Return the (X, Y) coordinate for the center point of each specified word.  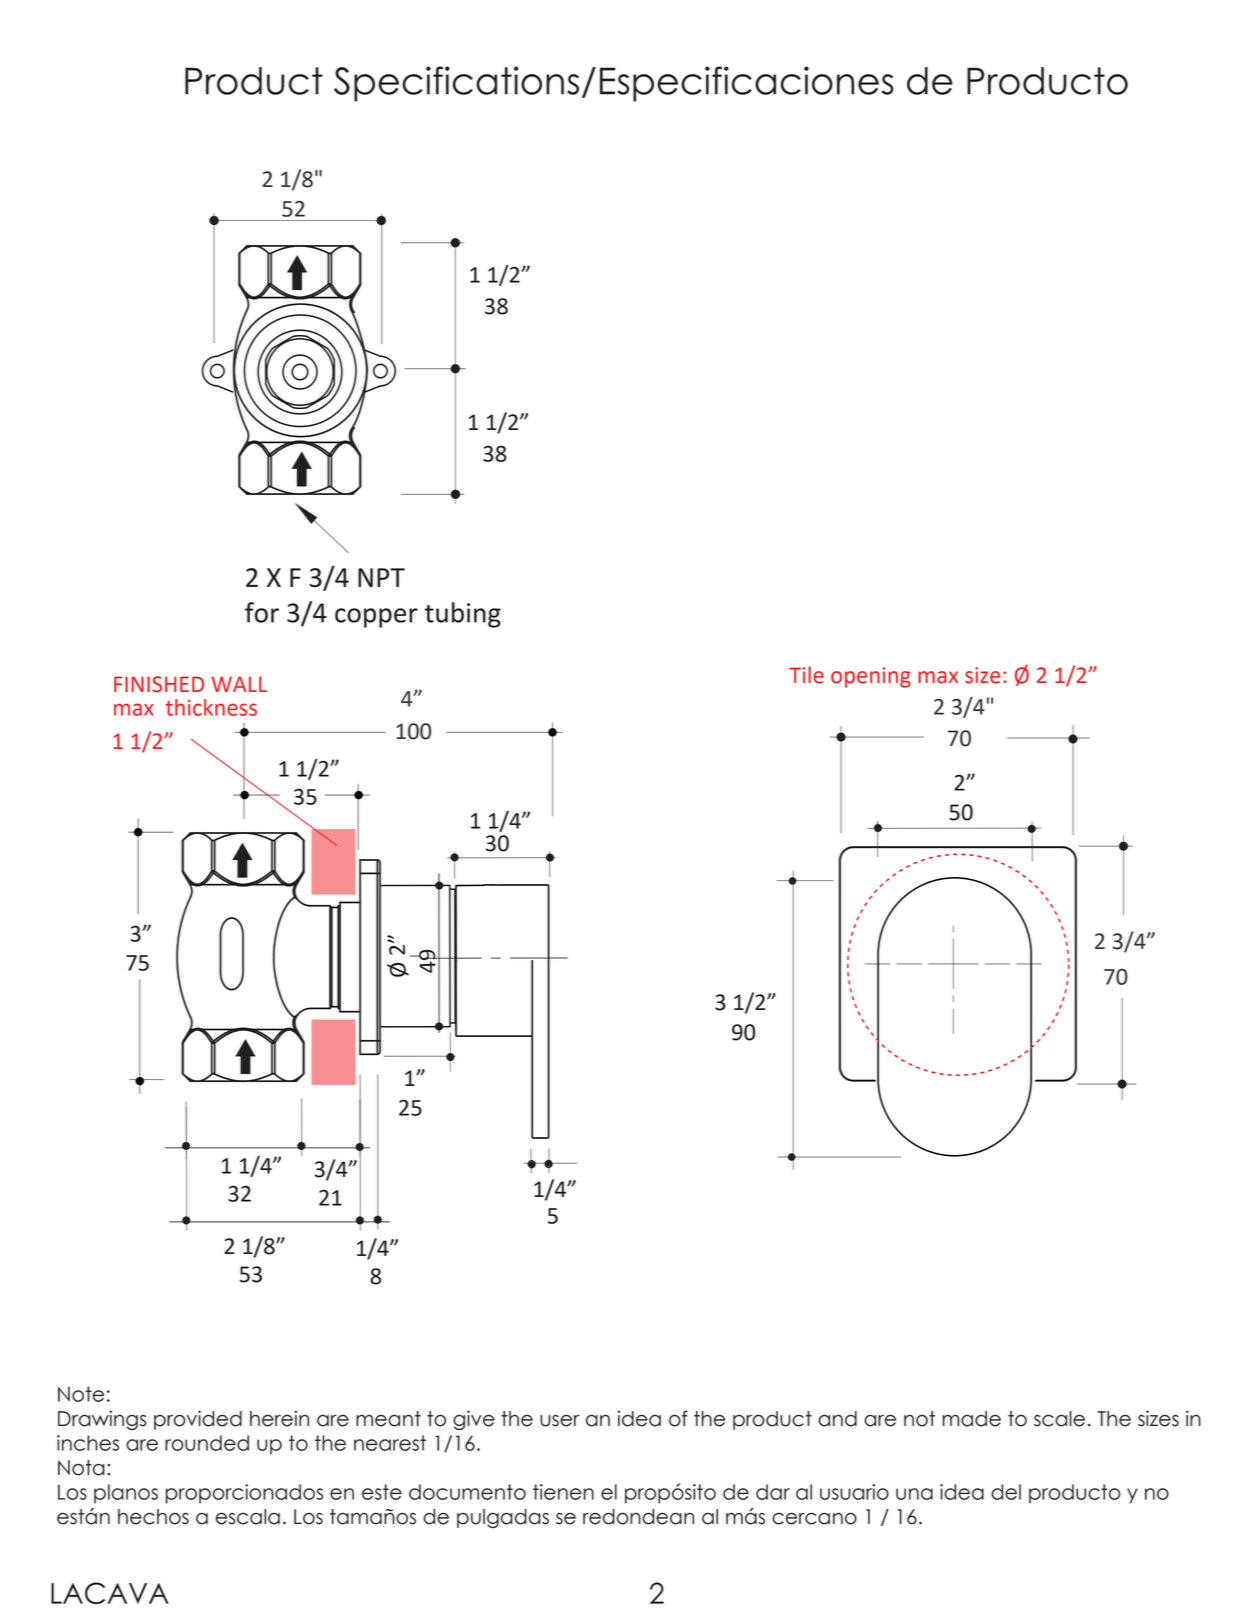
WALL (239, 684)
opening (871, 677)
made (972, 1419)
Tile (806, 675)
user (560, 1420)
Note (81, 1394)
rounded (207, 1443)
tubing (463, 615)
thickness (211, 707)
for (262, 612)
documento (467, 1492)
